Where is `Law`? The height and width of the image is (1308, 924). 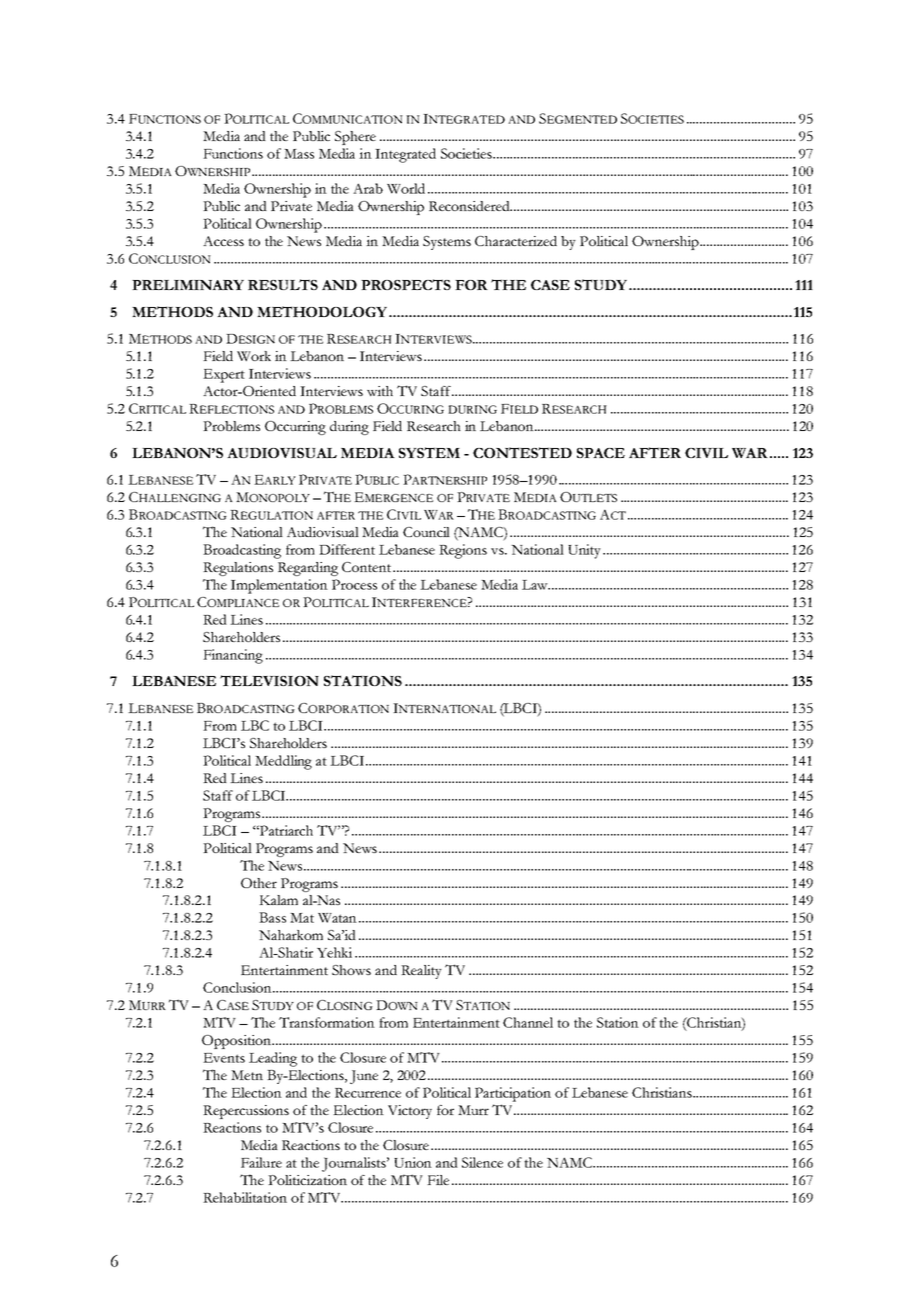
Law is located at coordinates (536, 585).
